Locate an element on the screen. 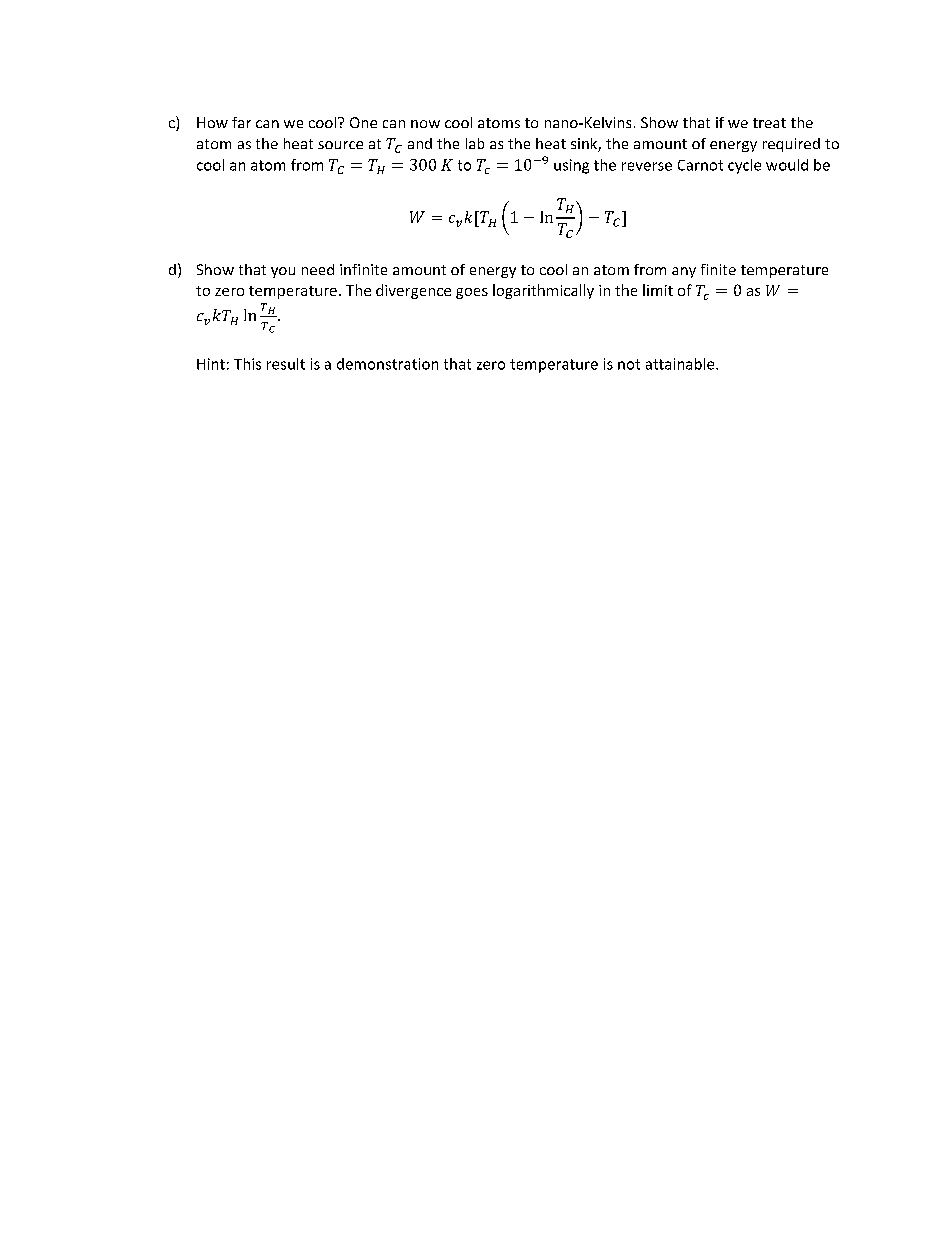  limit is located at coordinates (658, 290).
